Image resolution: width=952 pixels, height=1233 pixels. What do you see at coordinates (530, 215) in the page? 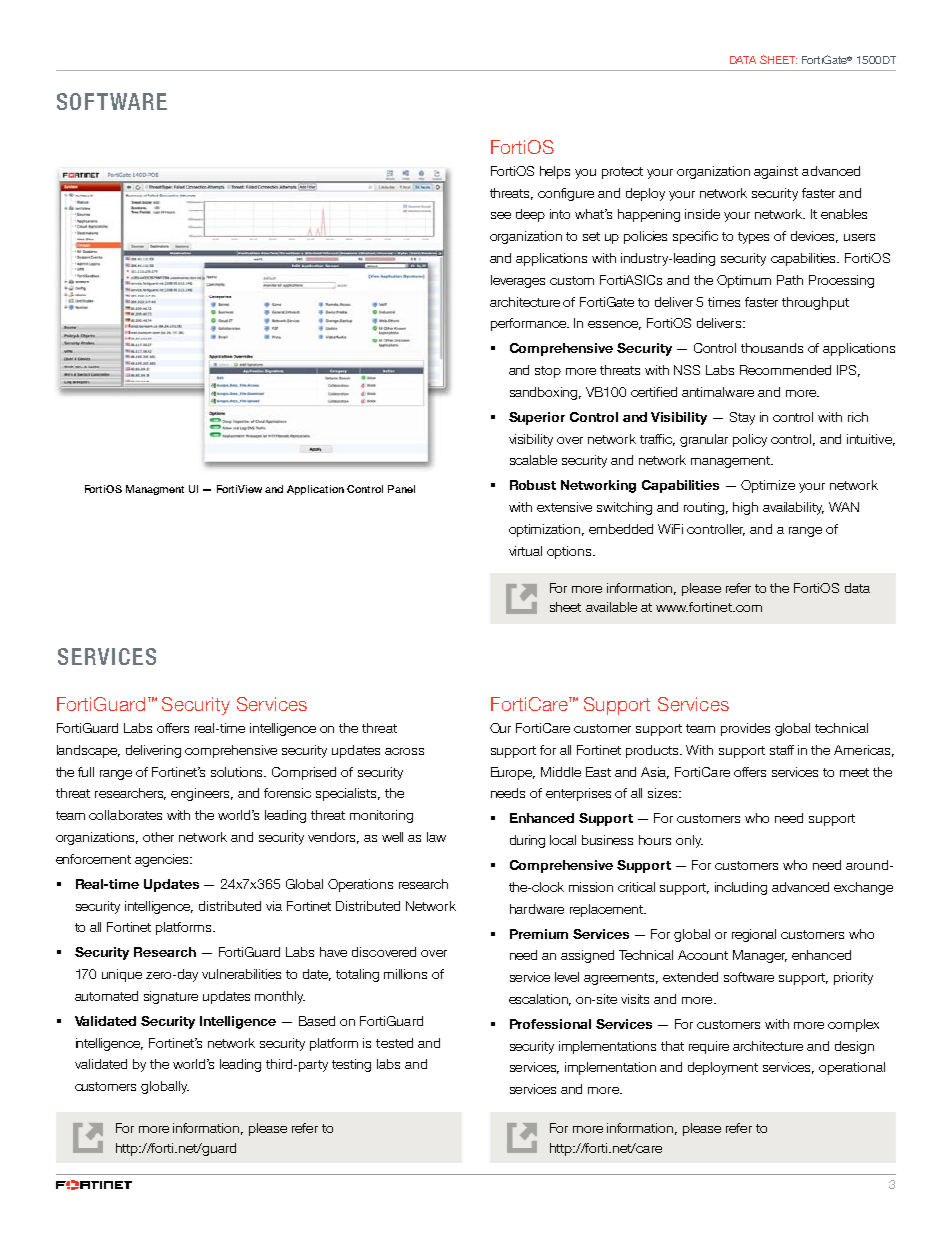
I see `deep` at bounding box center [530, 215].
